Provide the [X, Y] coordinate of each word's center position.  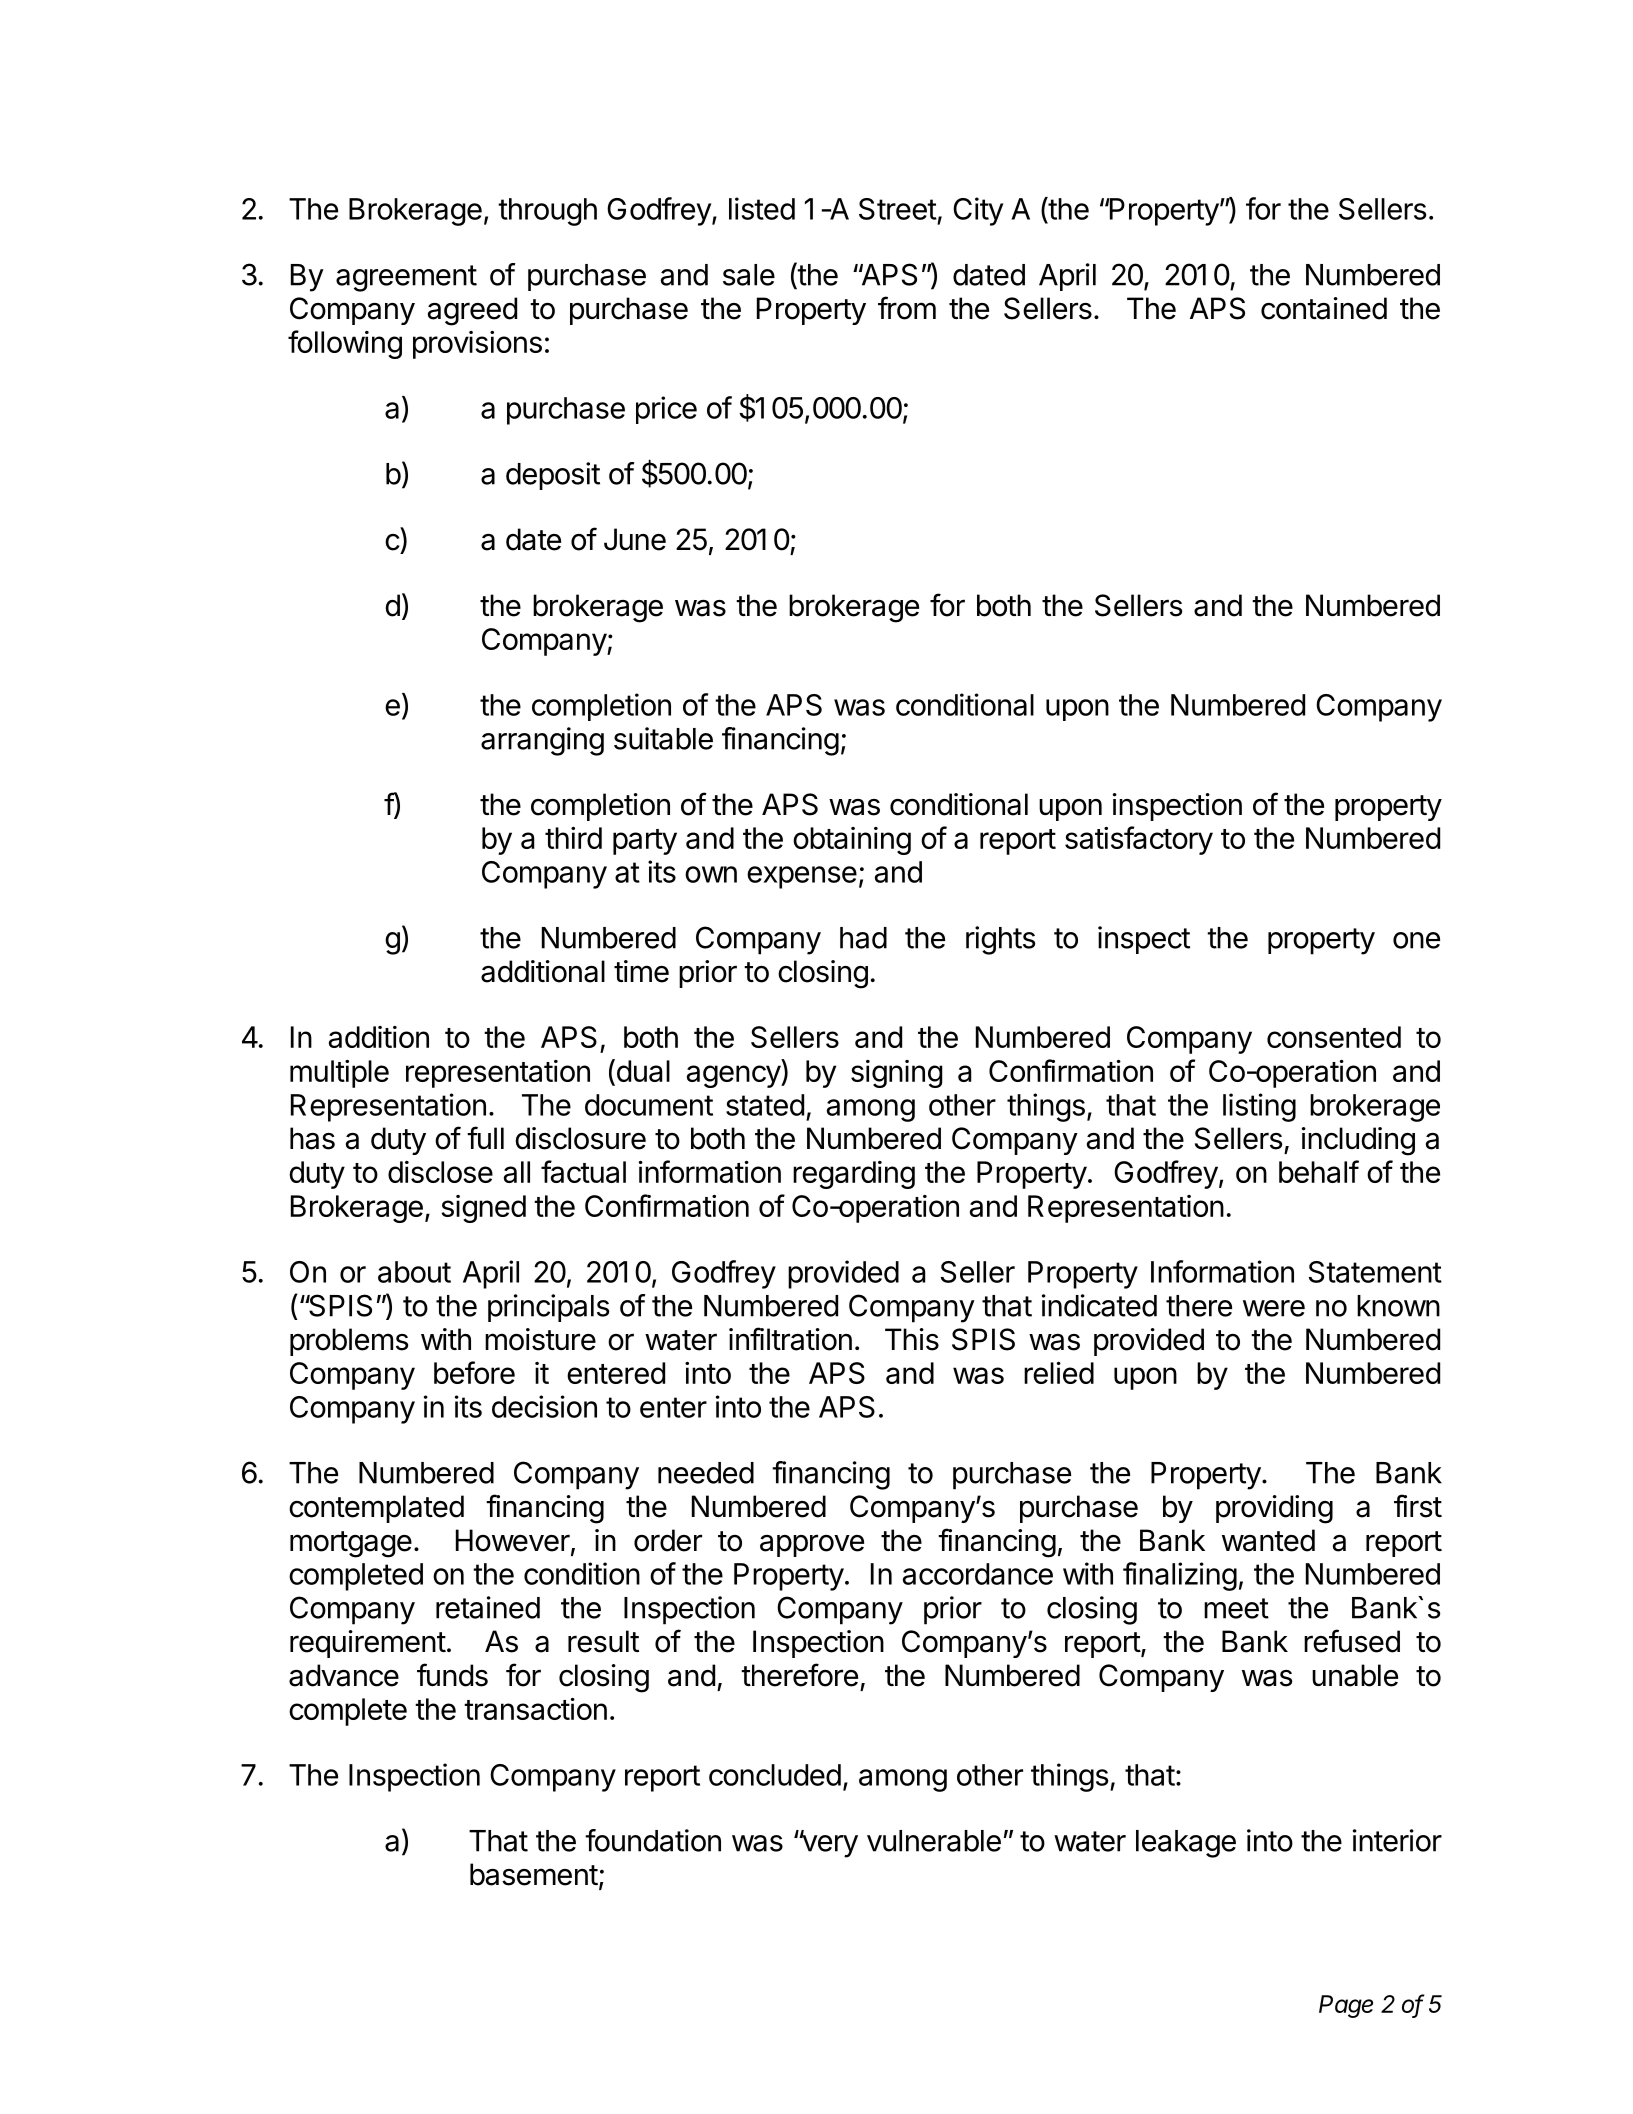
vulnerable [934, 1841]
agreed [472, 311]
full [485, 1137]
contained [1324, 308]
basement [534, 1874]
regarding [854, 1175]
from [907, 308]
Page [1346, 2006]
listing [1259, 1107]
